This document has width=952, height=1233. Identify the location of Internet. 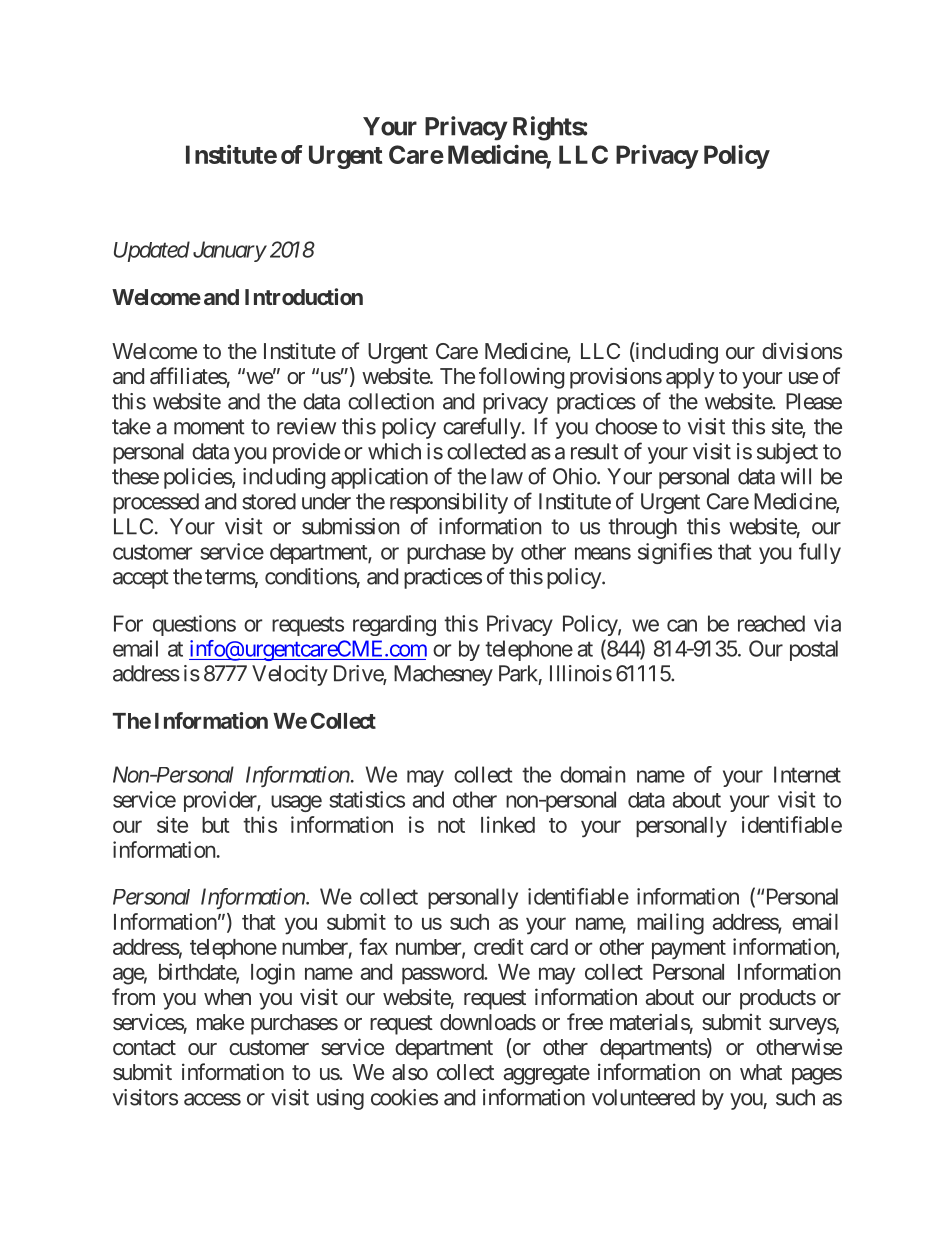
(807, 774).
